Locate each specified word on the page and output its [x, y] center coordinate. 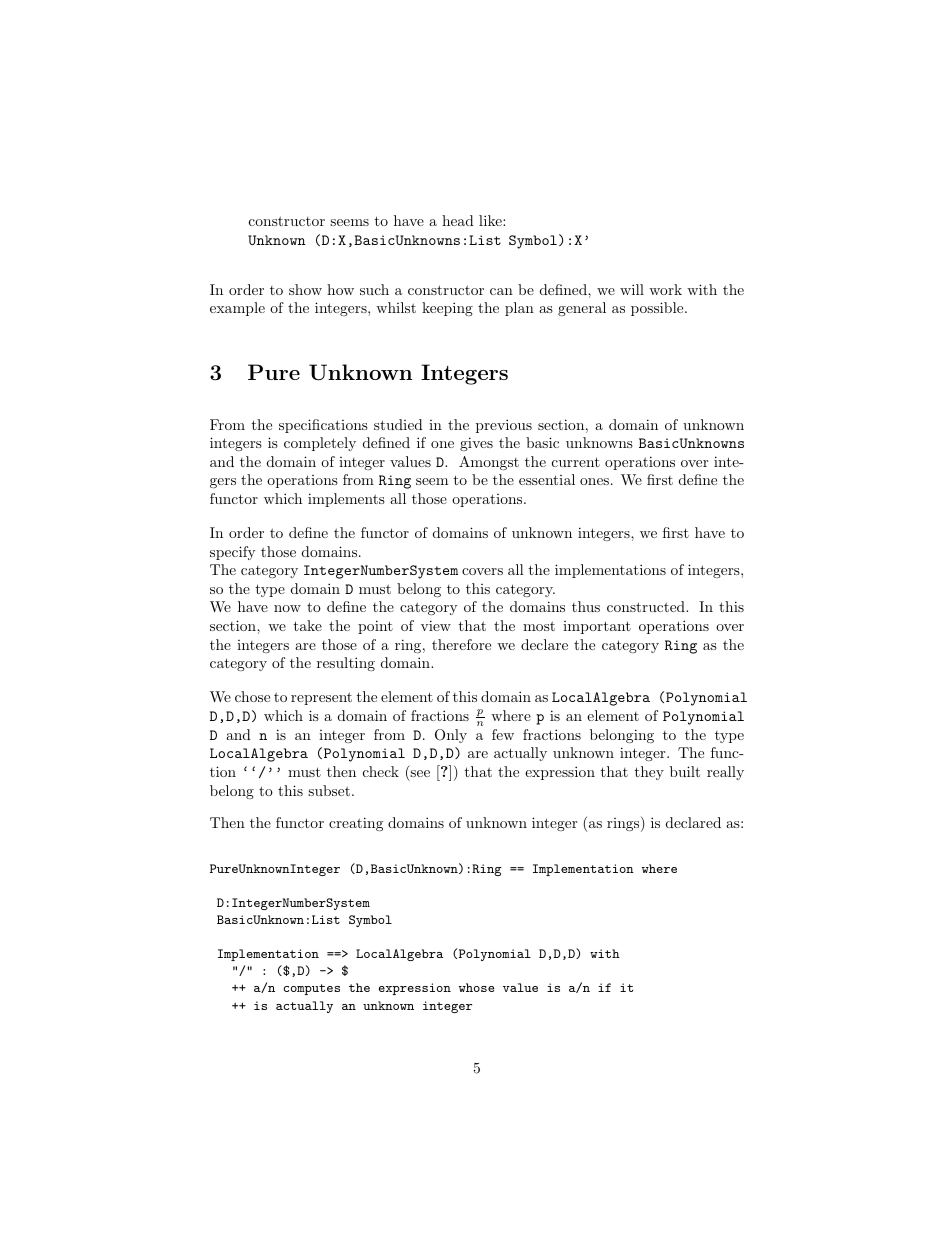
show [305, 289]
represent [321, 698]
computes [312, 989]
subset [329, 790]
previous [504, 426]
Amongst [489, 463]
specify [232, 553]
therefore [461, 644]
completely [320, 444]
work [665, 289]
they [649, 773]
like [491, 220]
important [597, 627]
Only [451, 736]
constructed [647, 606]
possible [658, 309]
